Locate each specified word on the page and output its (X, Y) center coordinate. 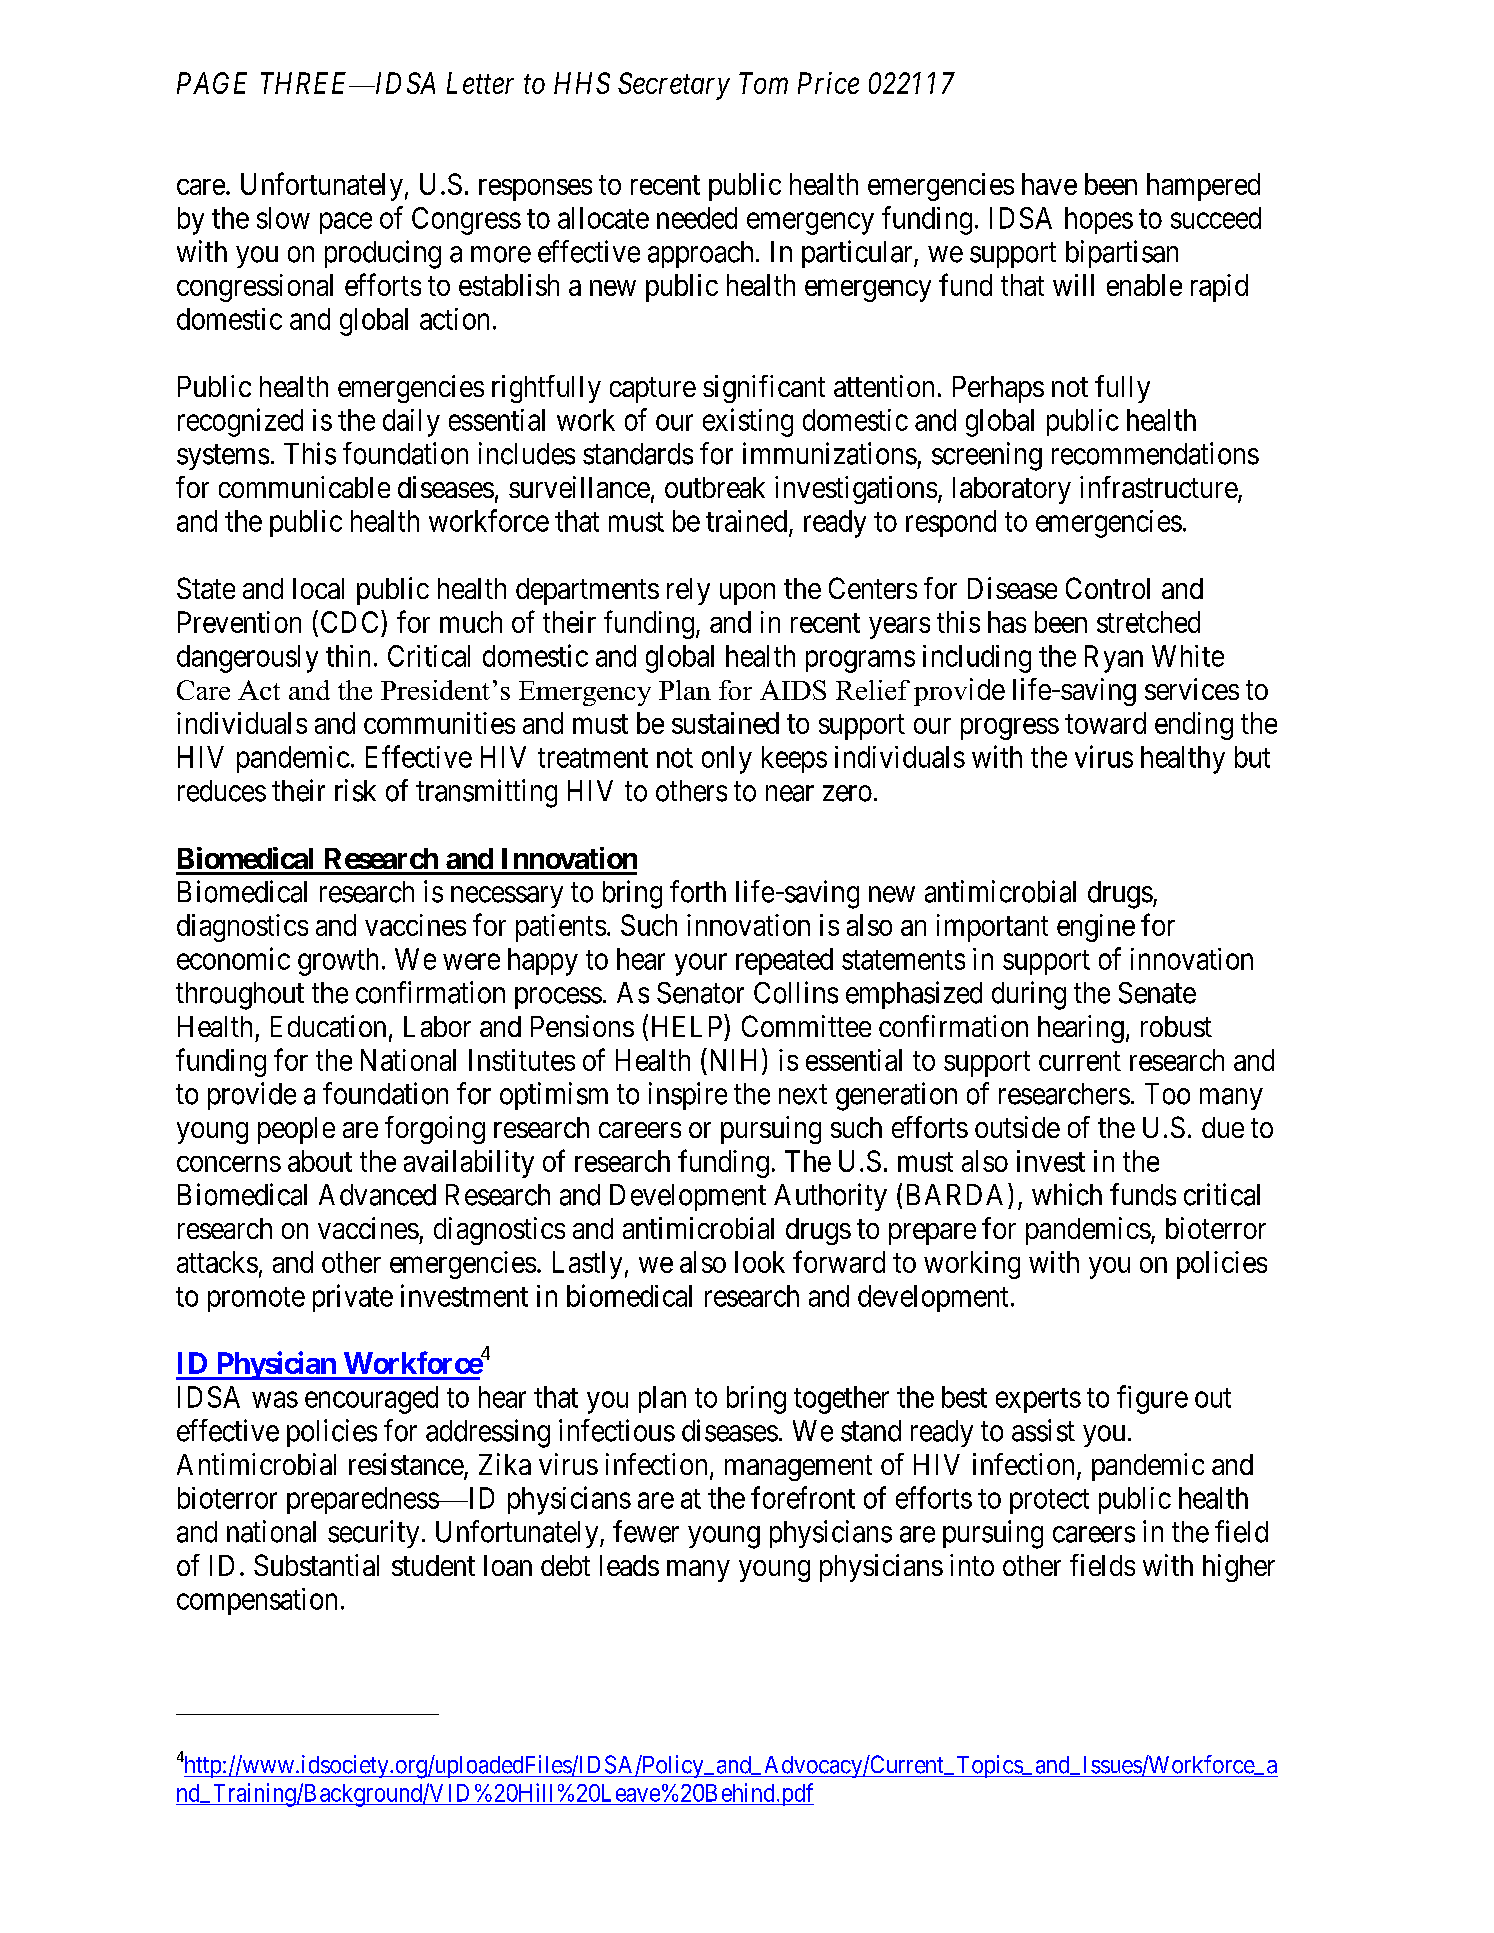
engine (1096, 928)
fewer (646, 1531)
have (1049, 184)
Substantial (316, 1565)
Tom (763, 83)
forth (698, 891)
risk (355, 790)
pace (346, 223)
